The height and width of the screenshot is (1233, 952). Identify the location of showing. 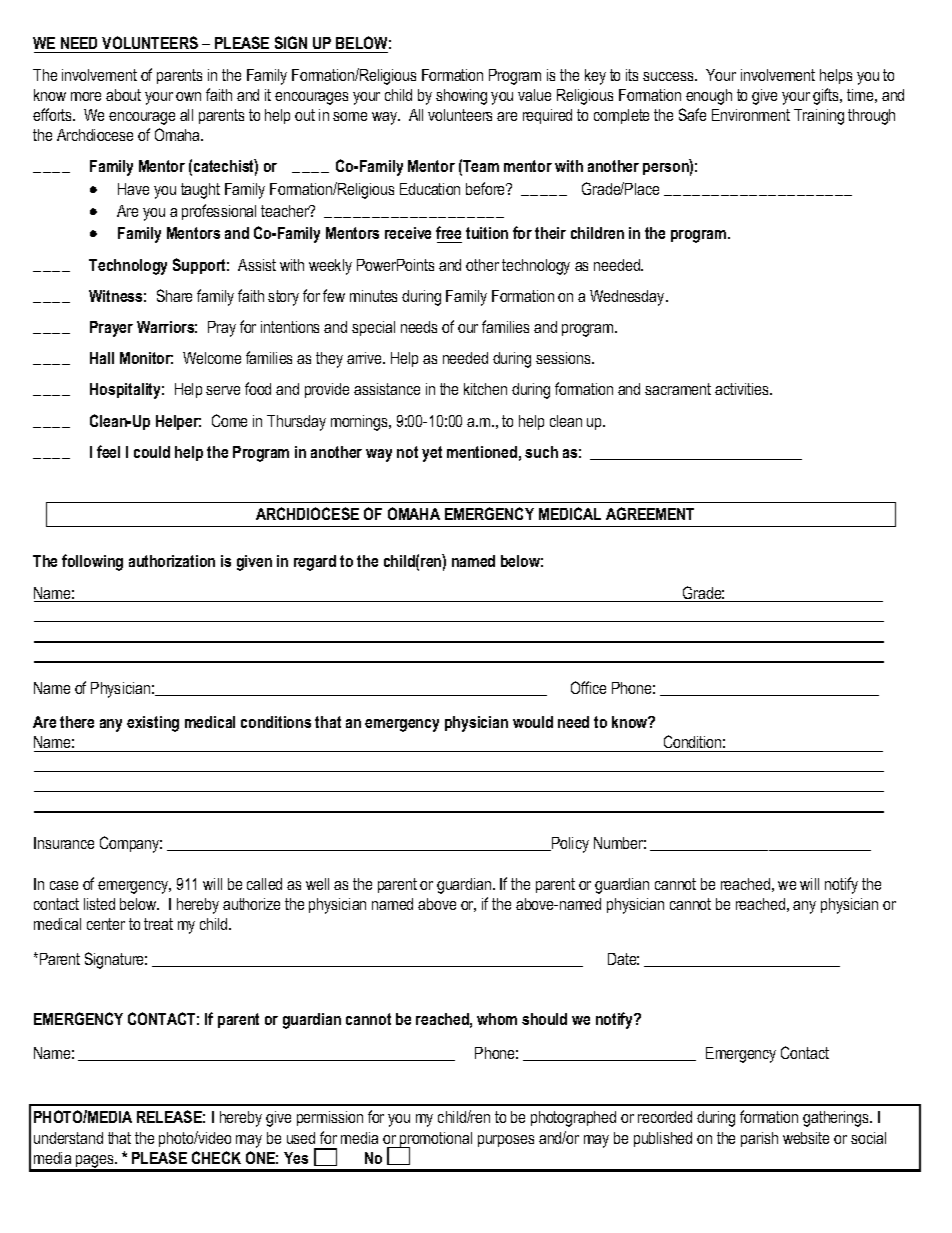
(461, 97).
